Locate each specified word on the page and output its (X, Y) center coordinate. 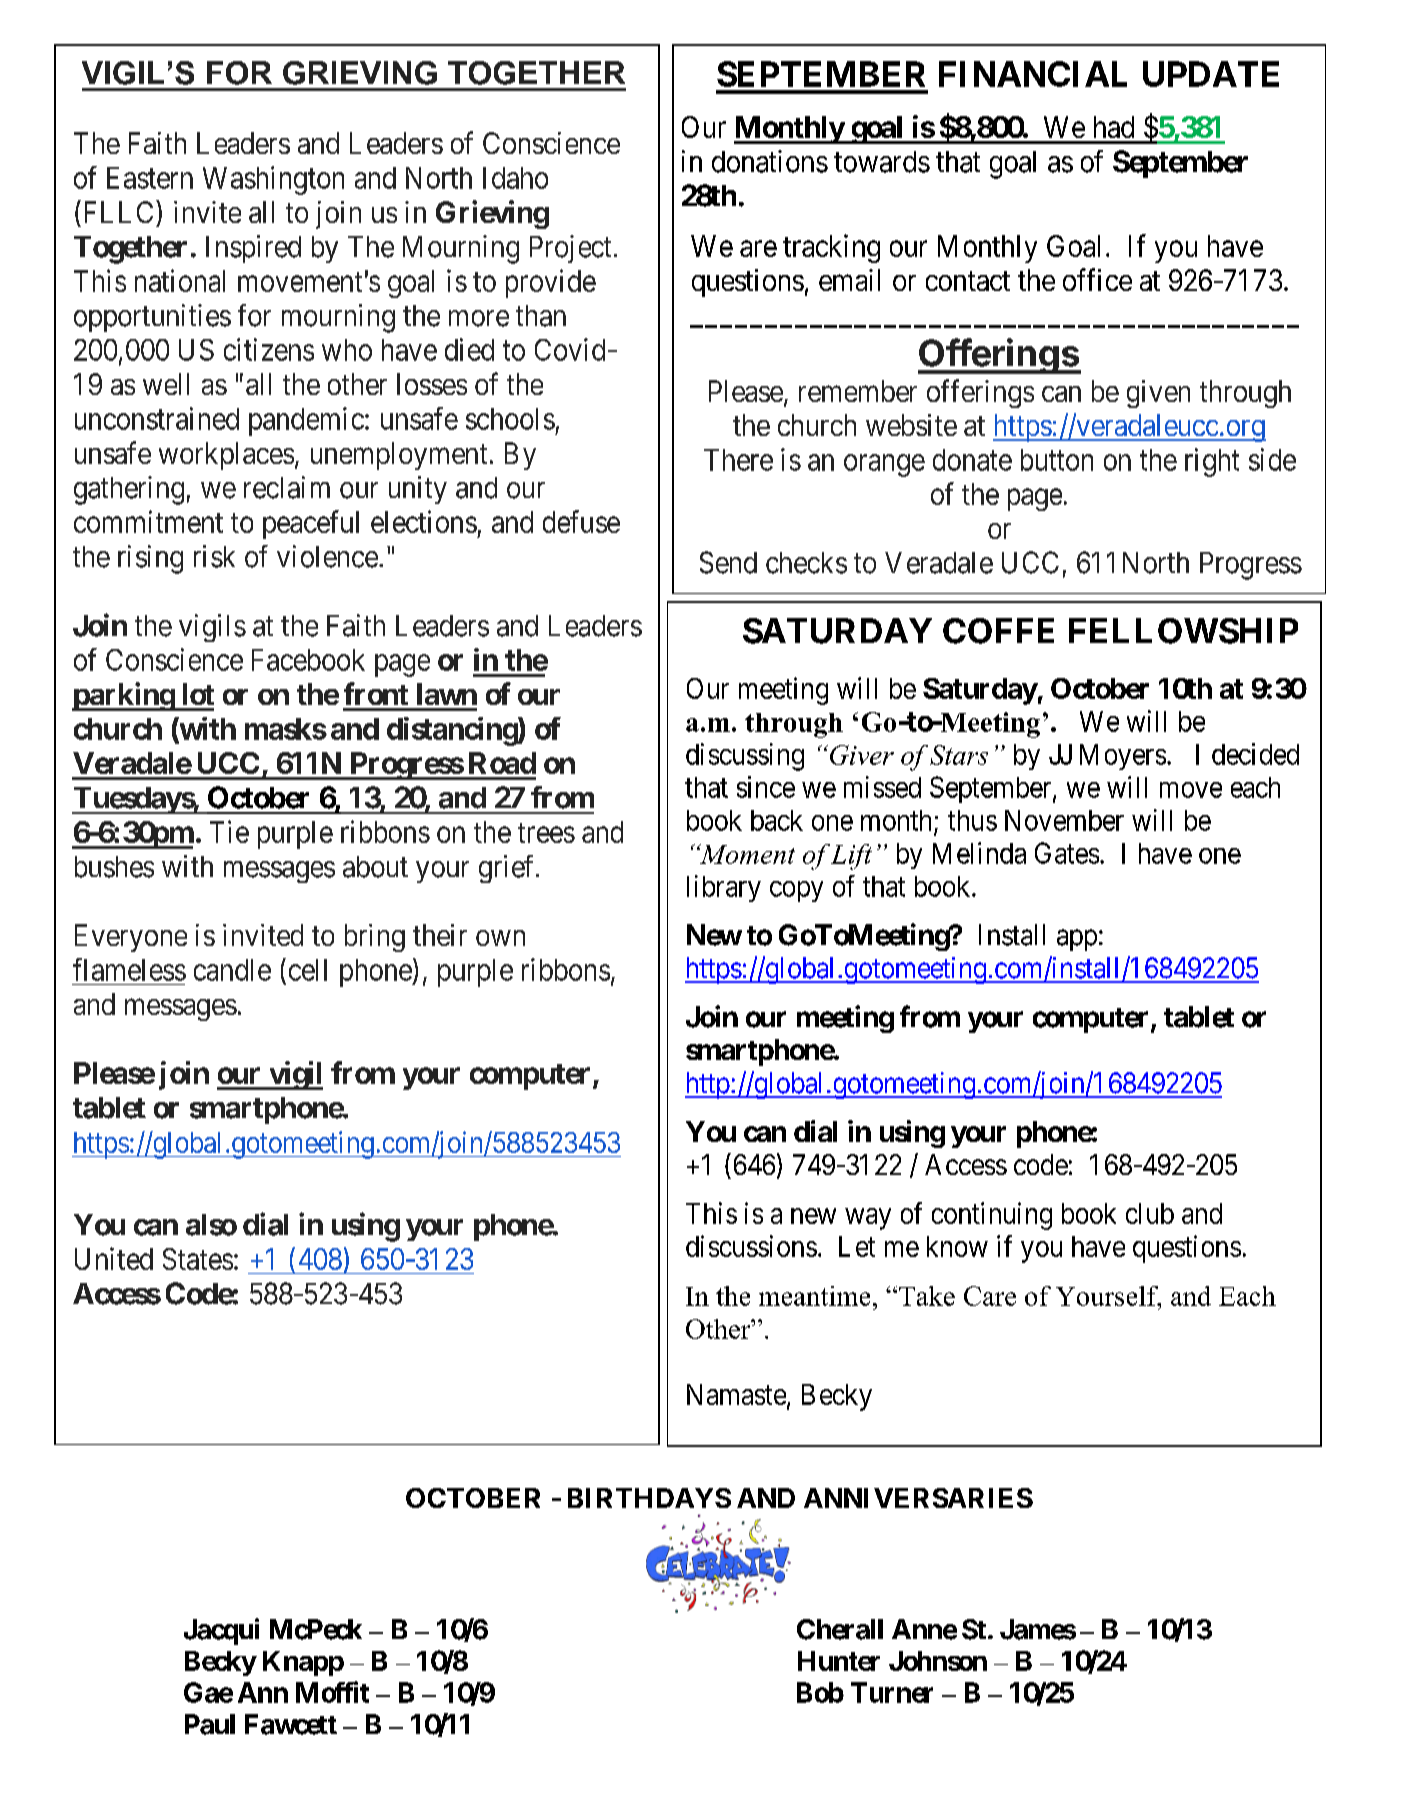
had (1114, 127)
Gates (1067, 853)
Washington (273, 180)
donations (770, 161)
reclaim (287, 487)
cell (308, 970)
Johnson (938, 1661)
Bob (820, 1692)
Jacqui (221, 1631)
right (1212, 462)
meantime (814, 1296)
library (724, 888)
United (114, 1258)
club (1150, 1213)
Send (728, 562)
